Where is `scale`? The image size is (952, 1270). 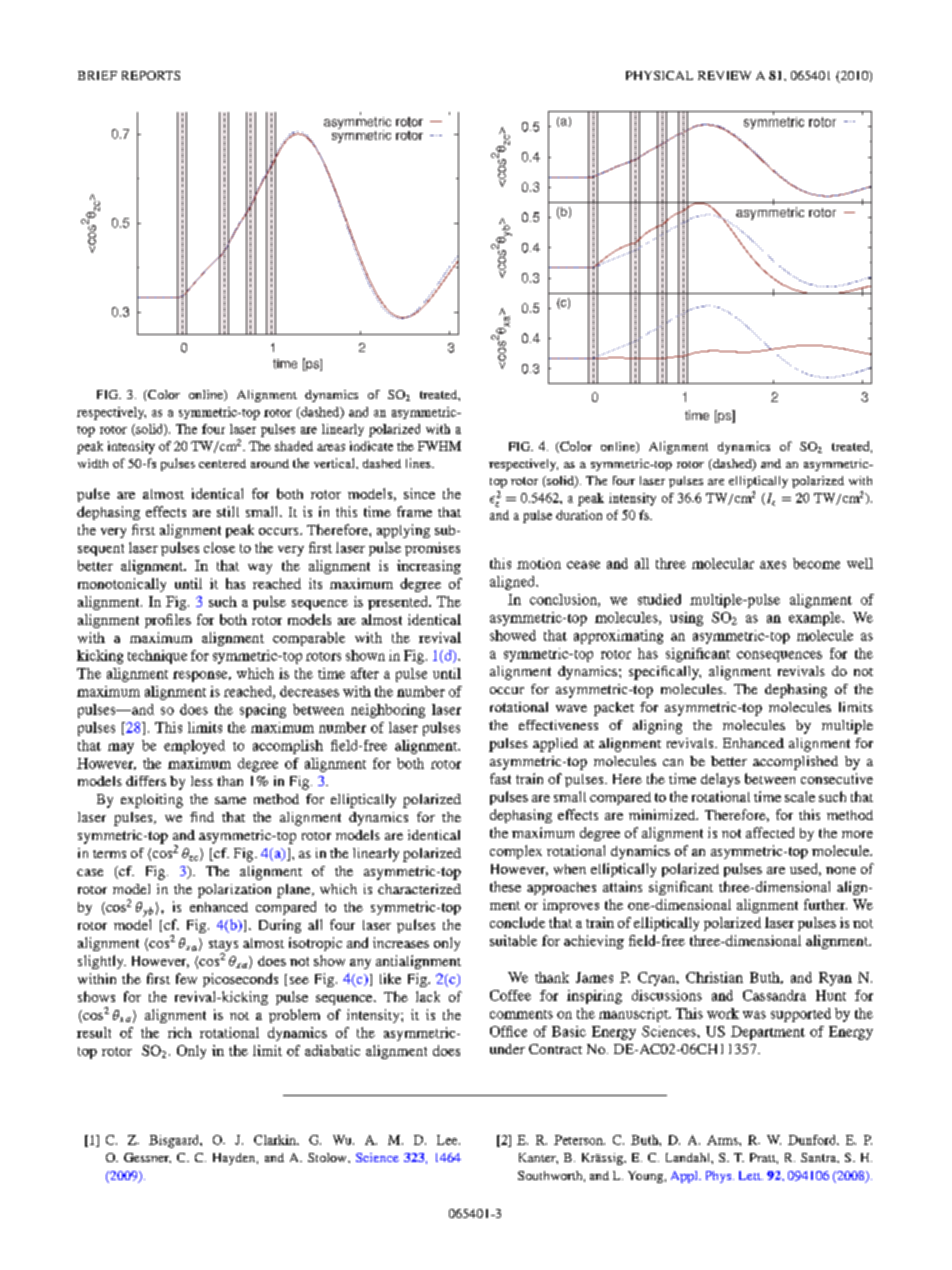
scale is located at coordinates (800, 796).
